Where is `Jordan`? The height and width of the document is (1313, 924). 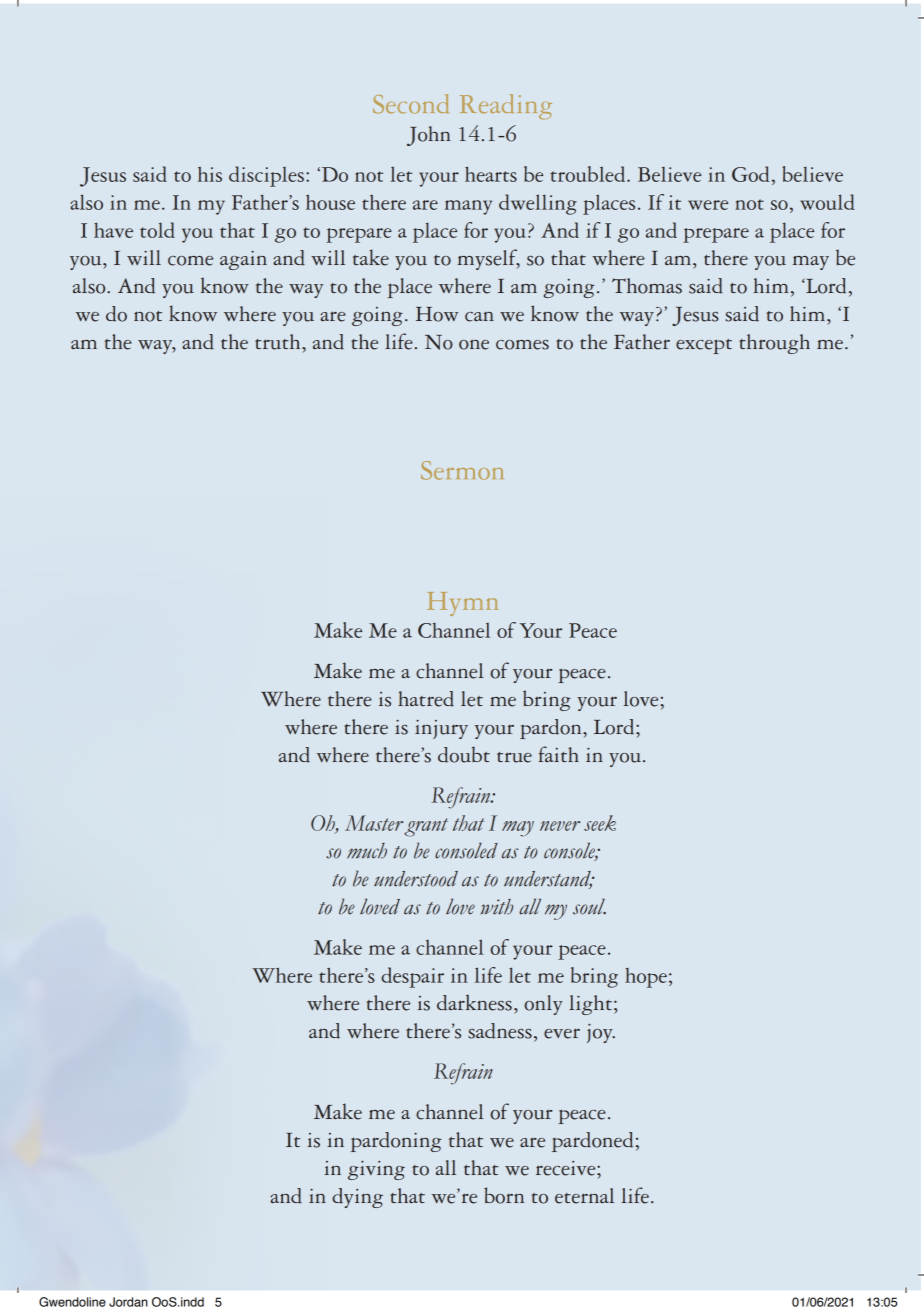
Jordan is located at coordinates (128, 1302).
